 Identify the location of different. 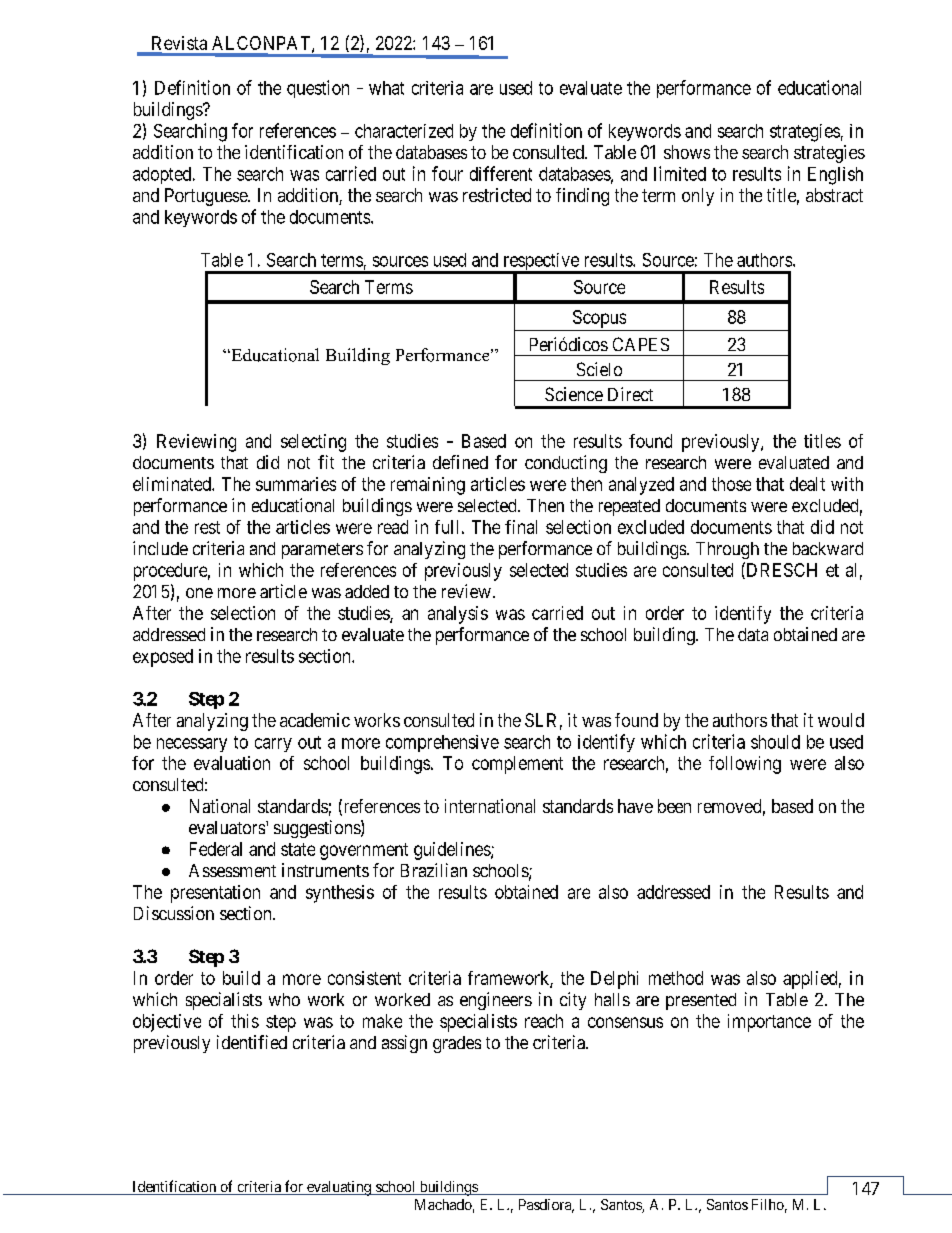
(501, 173).
